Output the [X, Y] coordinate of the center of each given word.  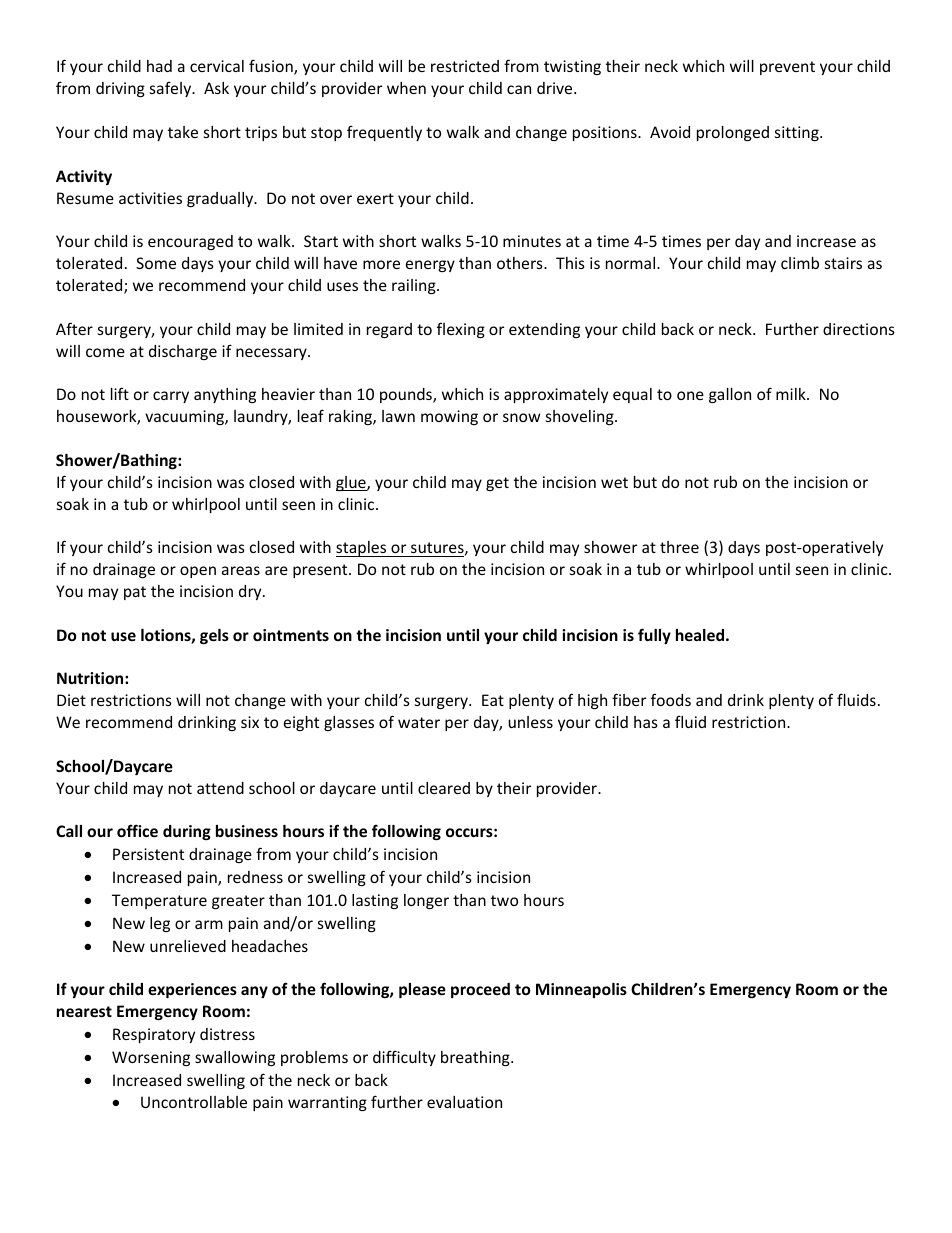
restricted [465, 66]
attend [220, 788]
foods [671, 699]
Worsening [151, 1058]
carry [171, 397]
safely [172, 89]
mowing [449, 417]
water [419, 722]
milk [792, 394]
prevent [787, 68]
